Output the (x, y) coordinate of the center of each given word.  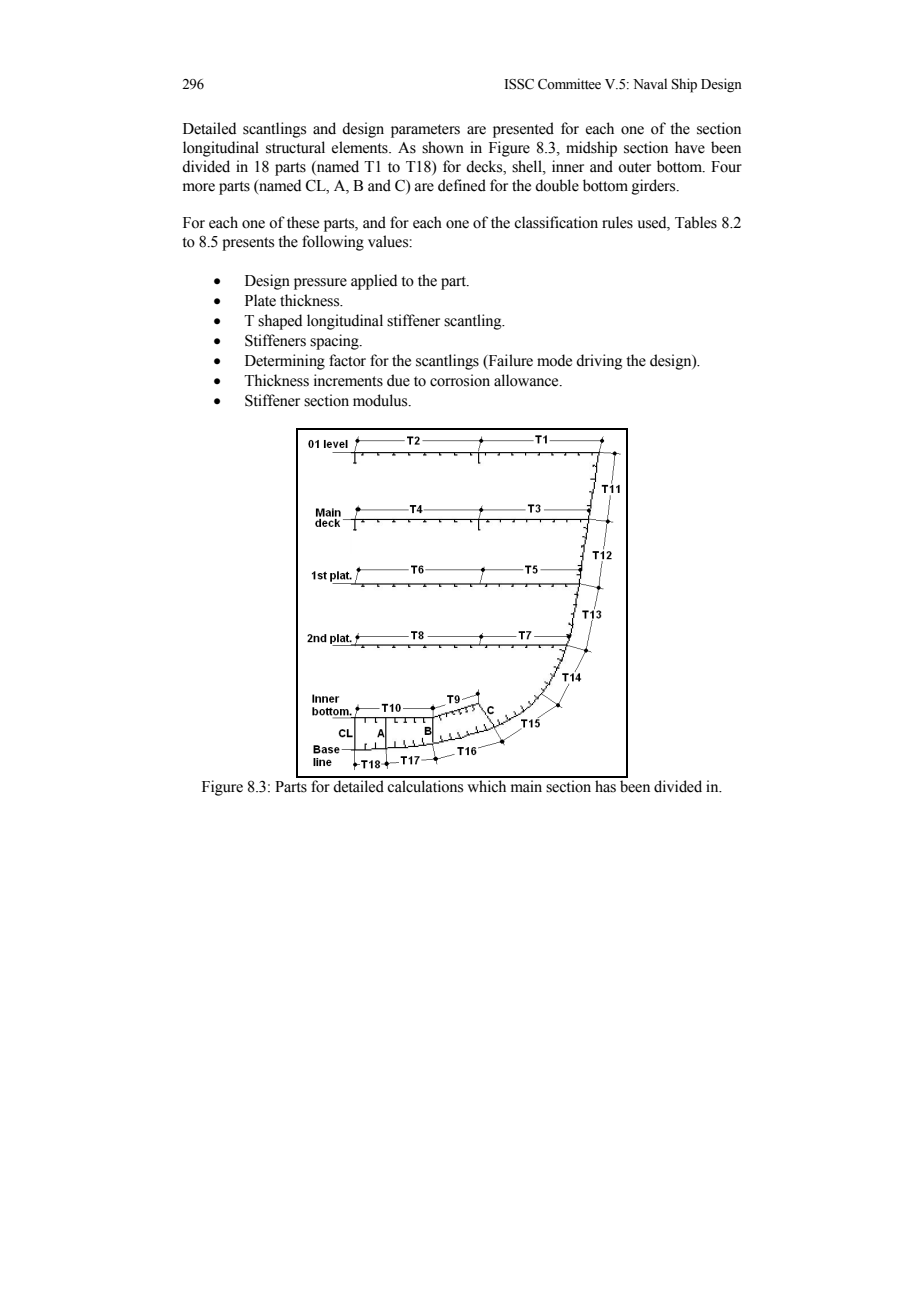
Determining (285, 362)
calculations (425, 786)
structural (295, 147)
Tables (696, 222)
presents (248, 244)
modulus (381, 400)
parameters (425, 131)
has (605, 786)
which (486, 786)
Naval (650, 83)
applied (374, 282)
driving (599, 362)
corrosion (460, 380)
